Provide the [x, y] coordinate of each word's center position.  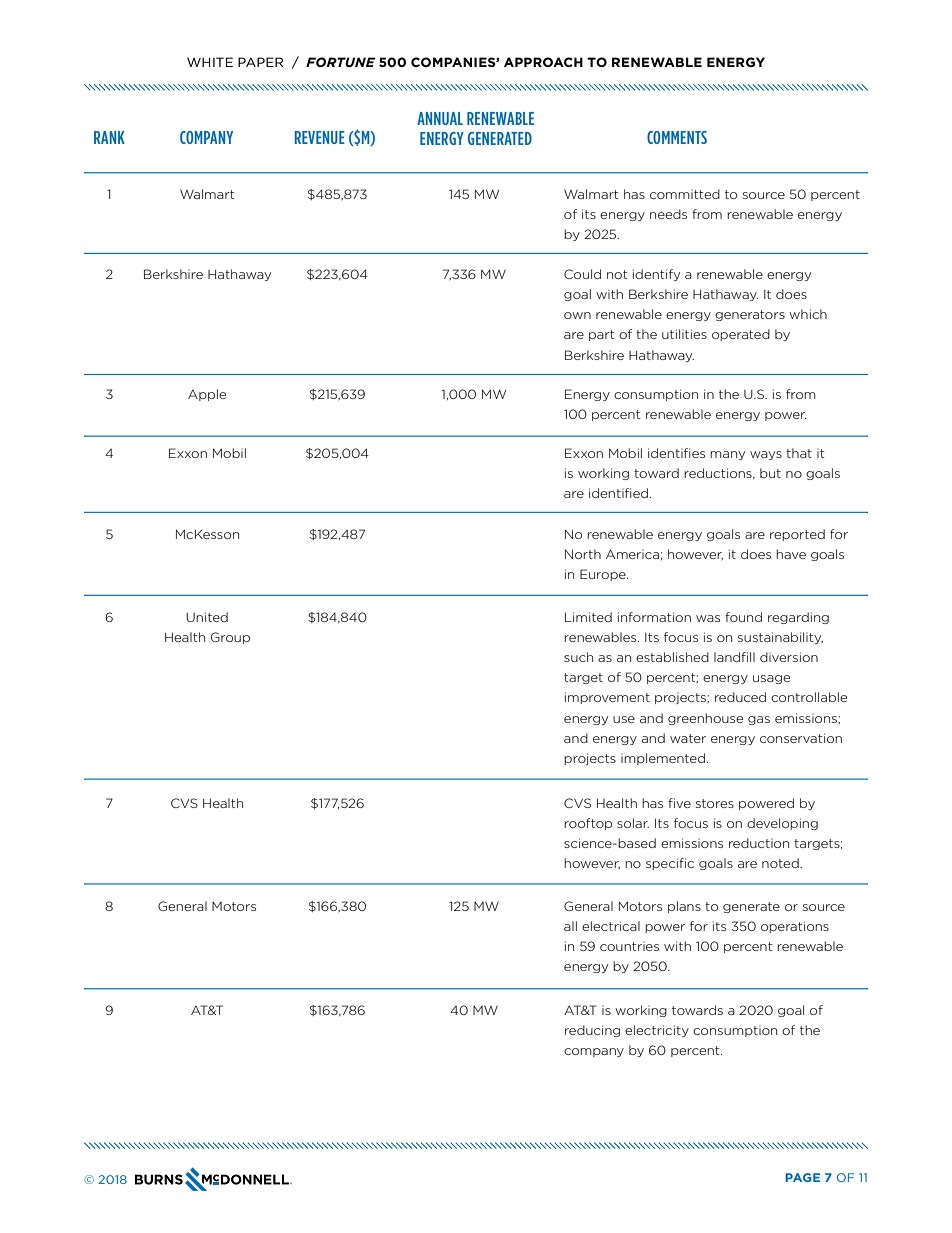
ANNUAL [440, 118]
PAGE [802, 1177]
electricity [657, 1031]
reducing [592, 1031]
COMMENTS [677, 137]
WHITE [210, 62]
